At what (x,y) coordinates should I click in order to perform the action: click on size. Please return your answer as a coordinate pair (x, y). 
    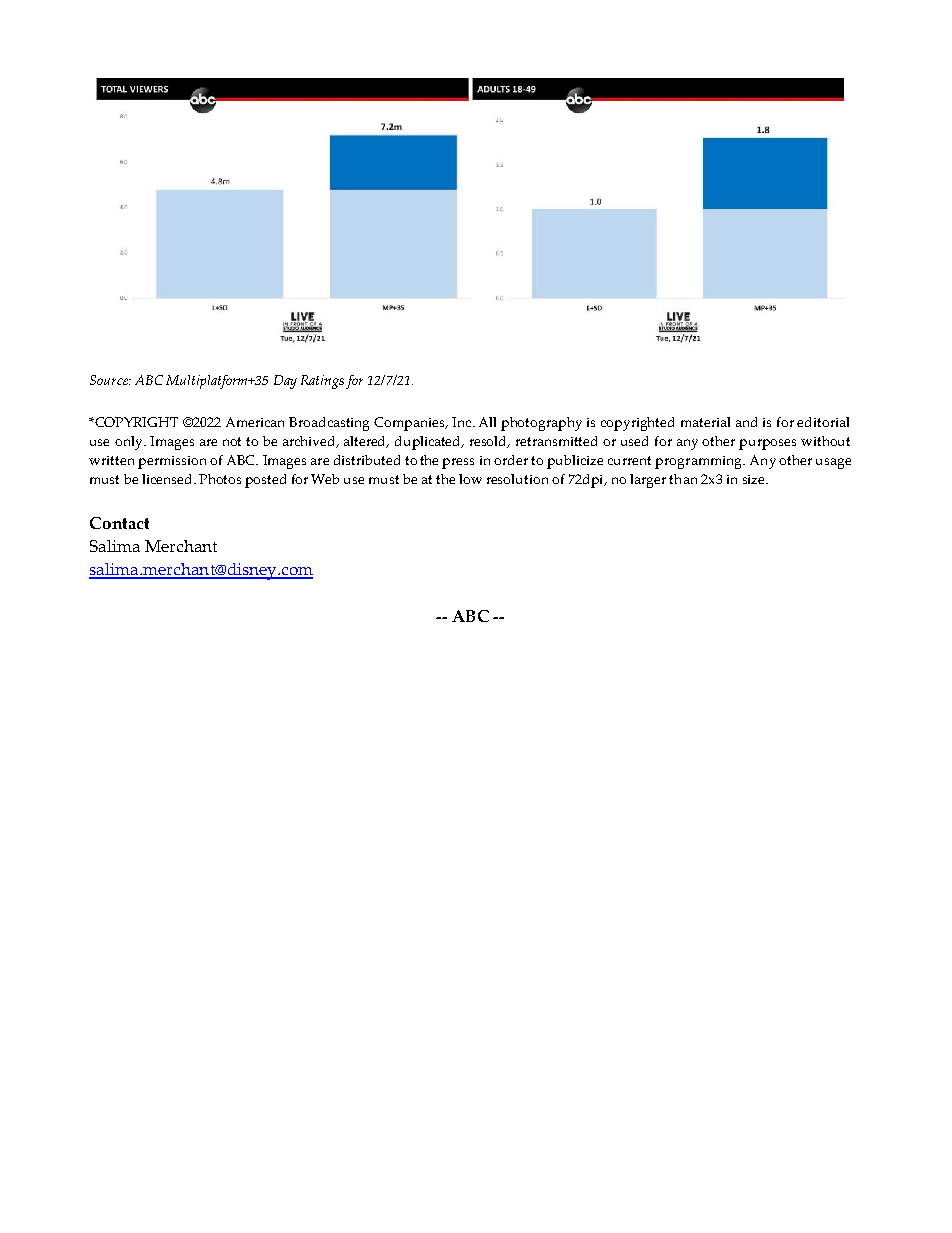
    Looking at the image, I should click on (755, 479).
